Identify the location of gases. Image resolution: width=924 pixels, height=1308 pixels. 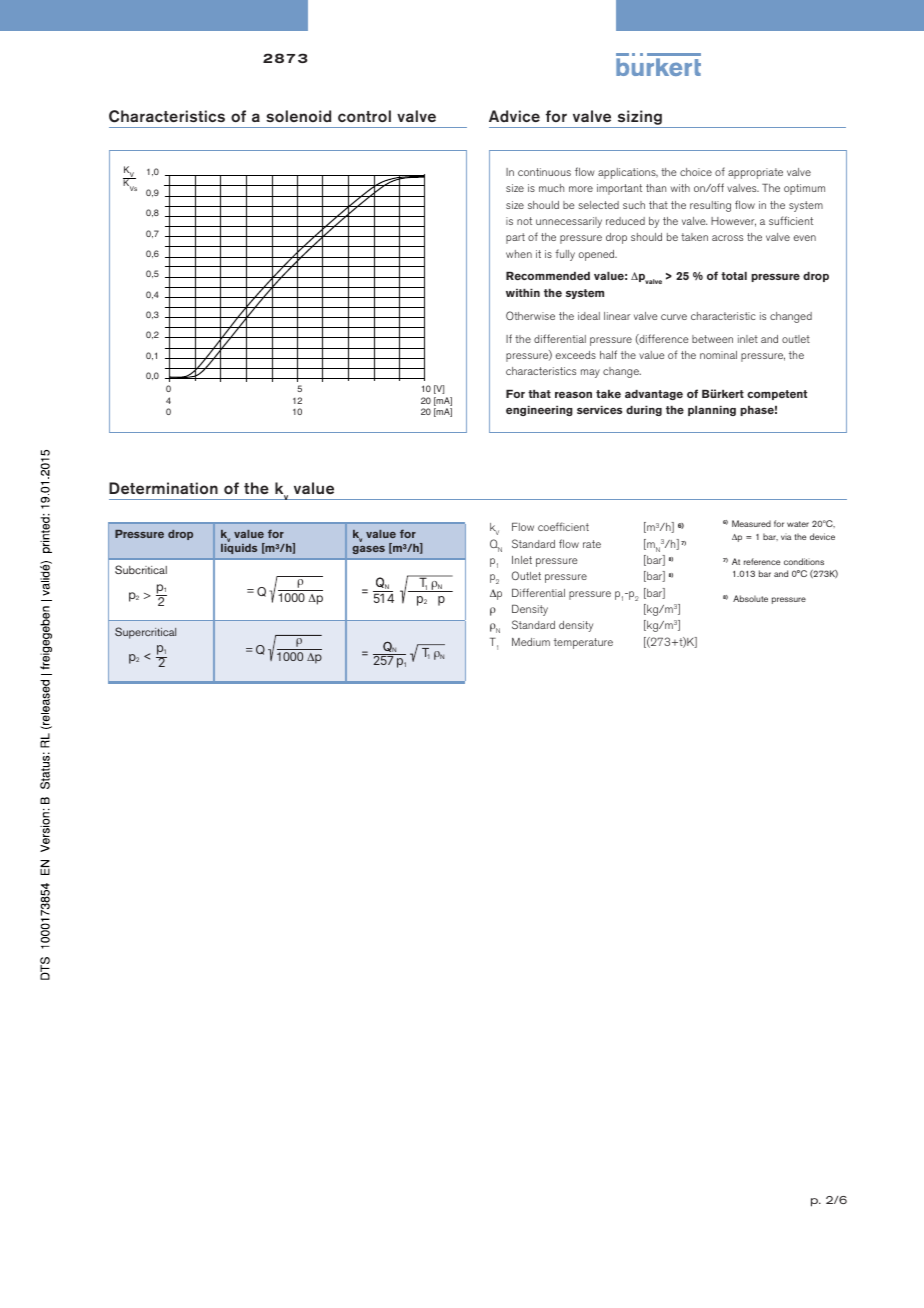
(369, 550).
